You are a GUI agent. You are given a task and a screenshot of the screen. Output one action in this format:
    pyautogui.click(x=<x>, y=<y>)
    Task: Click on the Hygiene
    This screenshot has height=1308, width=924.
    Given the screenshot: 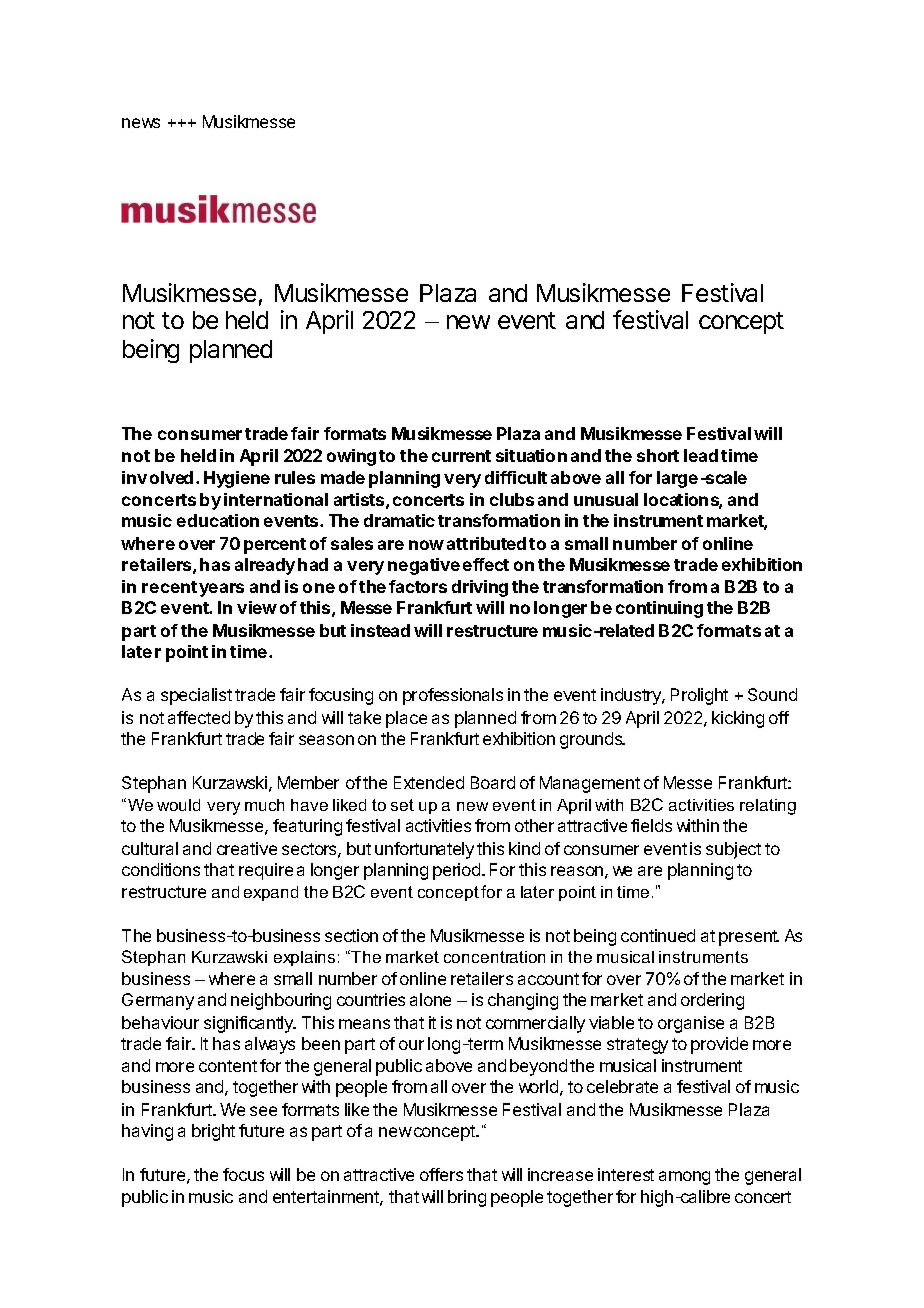 What is the action you would take?
    pyautogui.click(x=237, y=479)
